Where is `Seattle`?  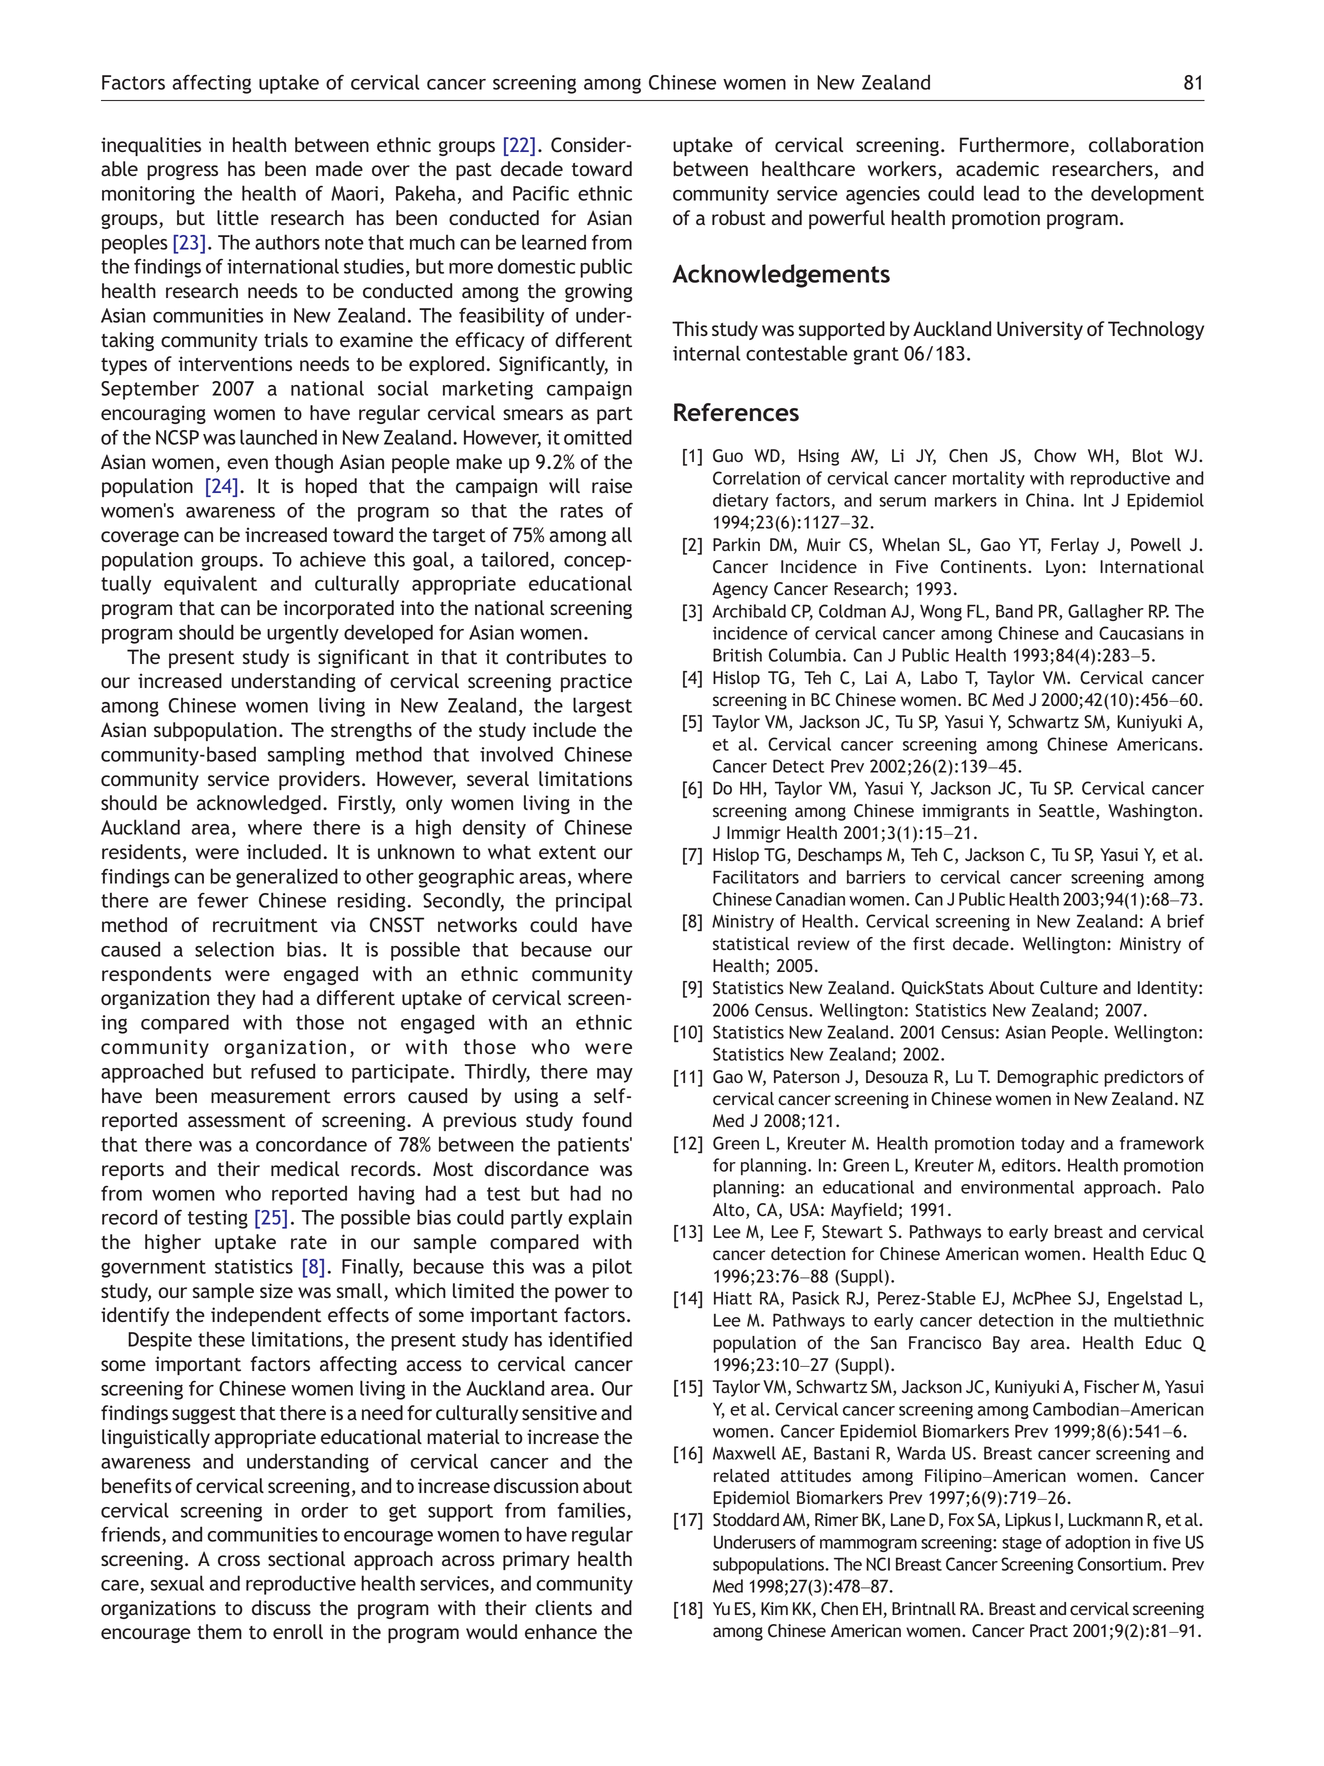 Seattle is located at coordinates (1068, 812).
